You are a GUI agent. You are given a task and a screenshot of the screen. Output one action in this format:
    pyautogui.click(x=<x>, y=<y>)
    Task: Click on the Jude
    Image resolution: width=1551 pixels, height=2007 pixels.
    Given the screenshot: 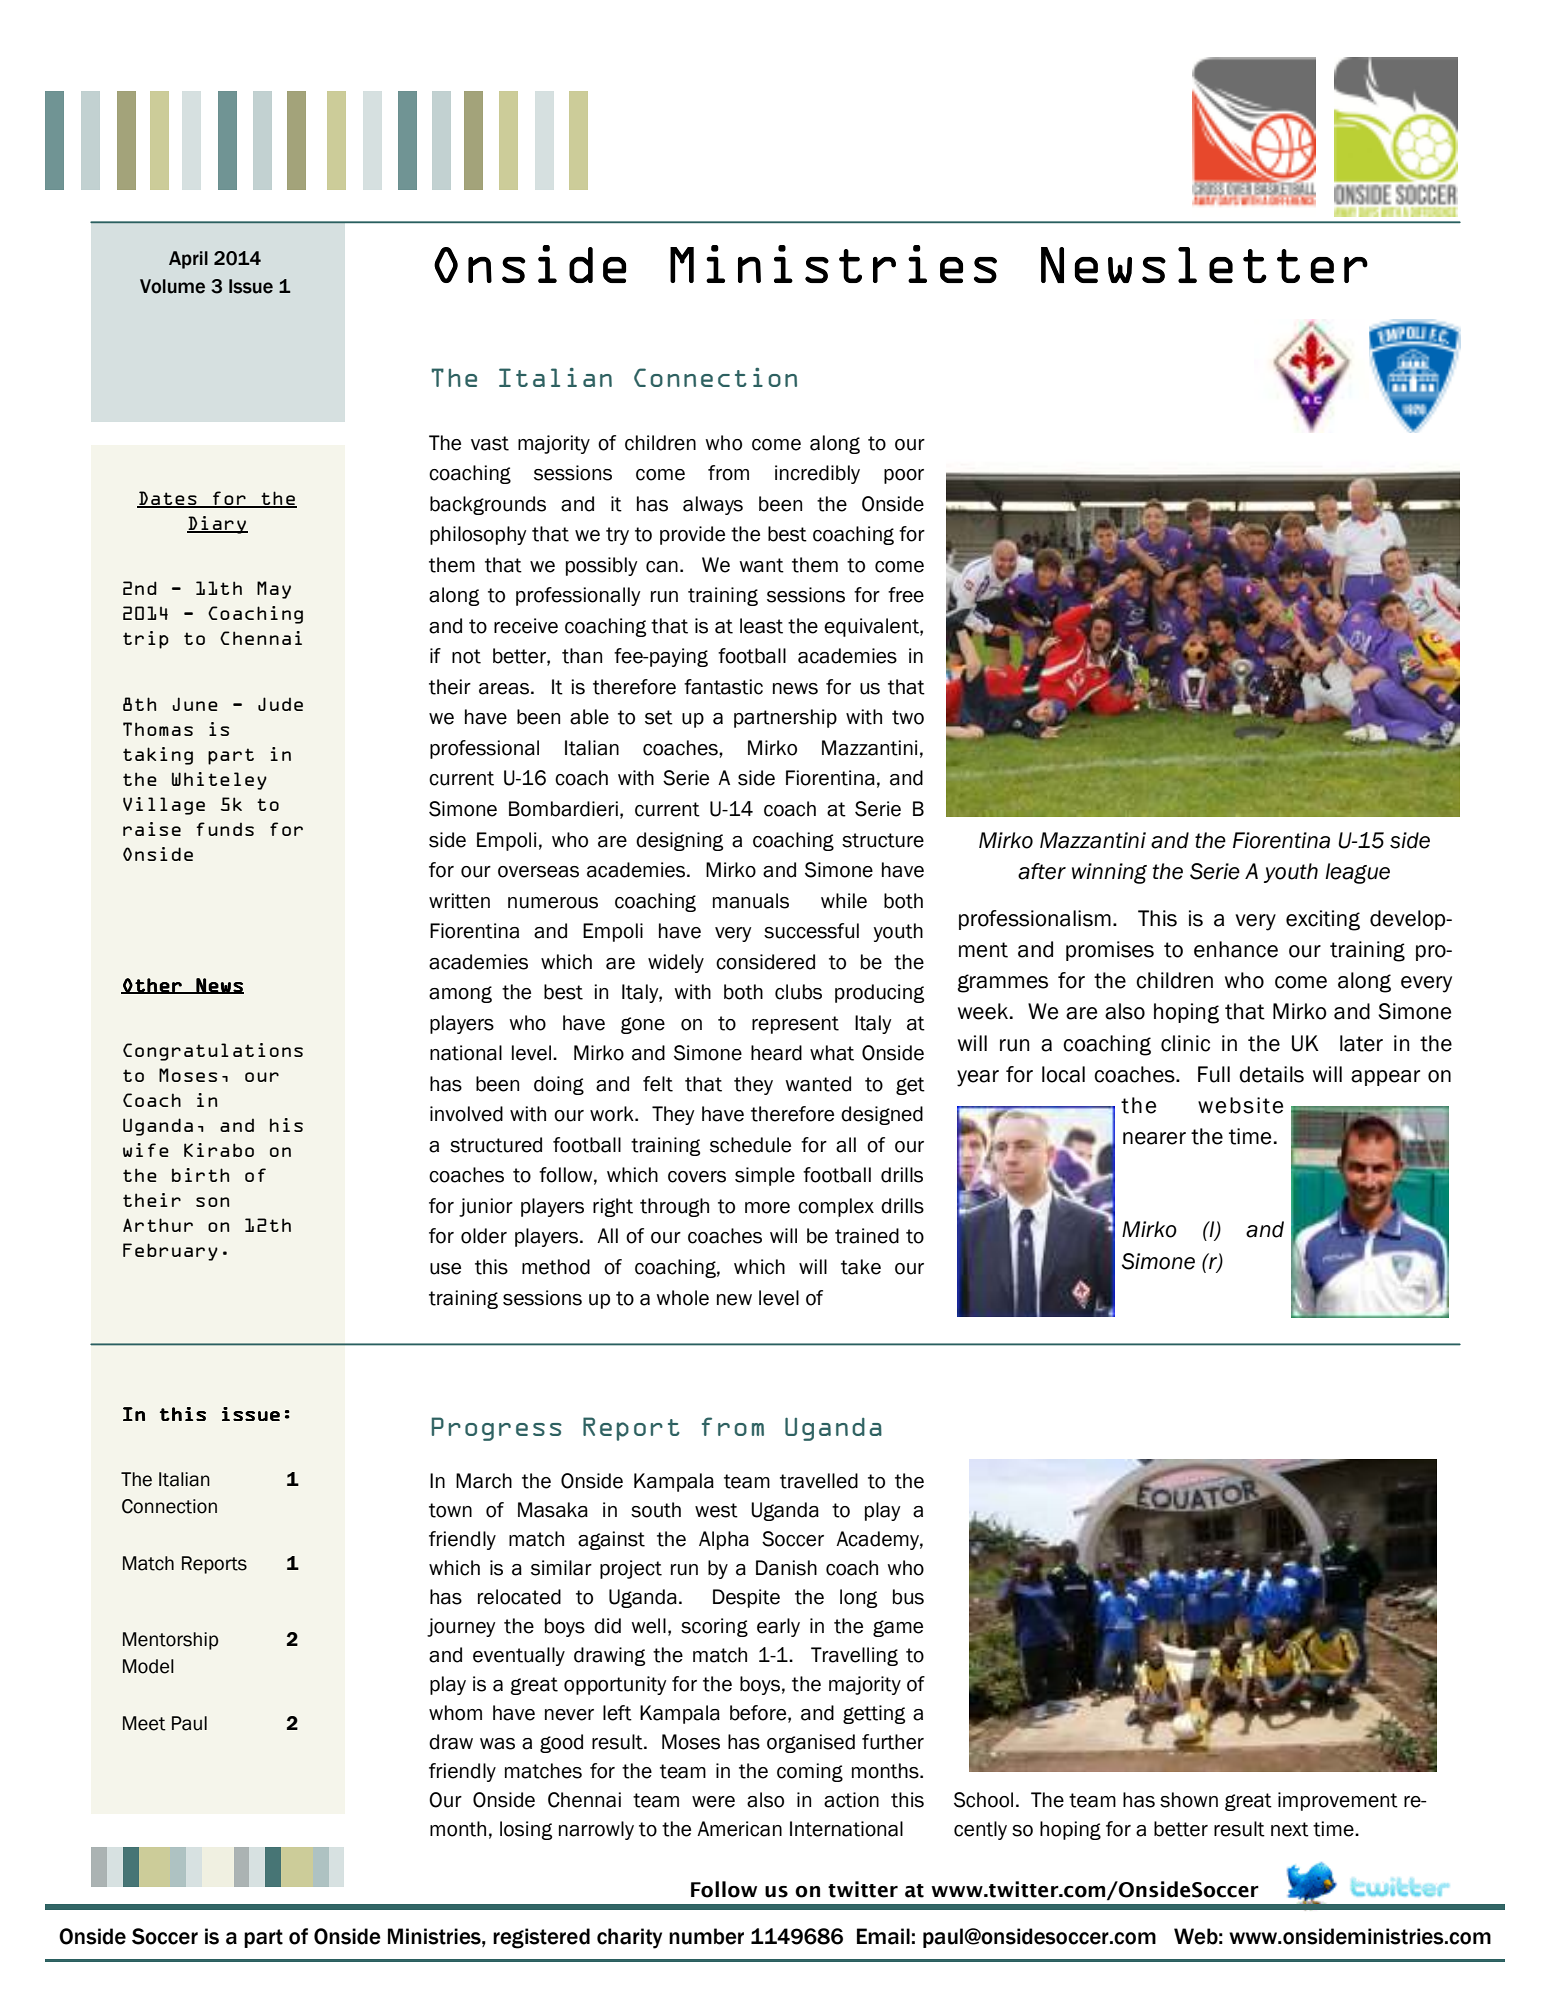 What is the action you would take?
    pyautogui.click(x=280, y=704)
